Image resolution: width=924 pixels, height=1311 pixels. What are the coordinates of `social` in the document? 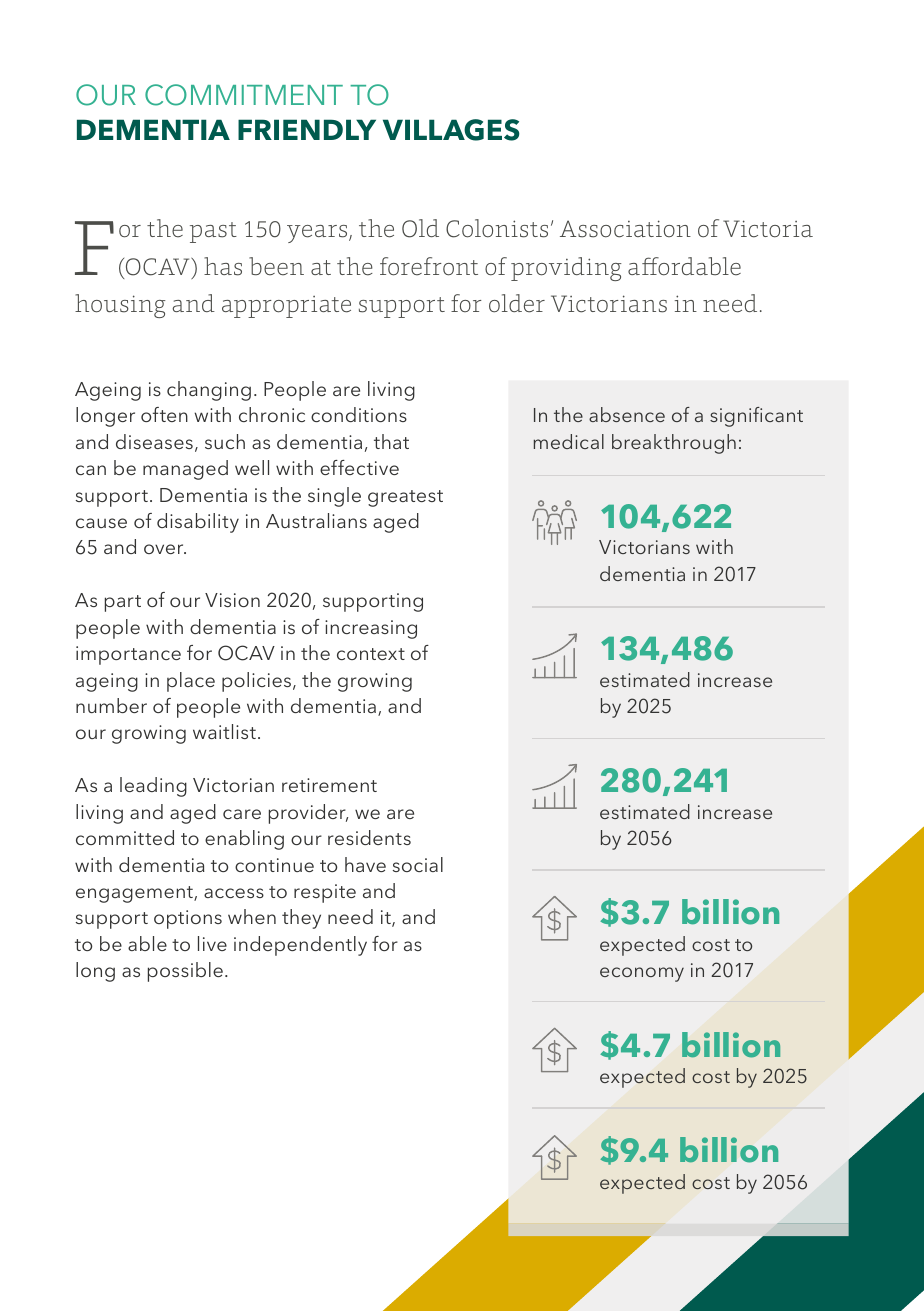 It's located at (418, 864).
